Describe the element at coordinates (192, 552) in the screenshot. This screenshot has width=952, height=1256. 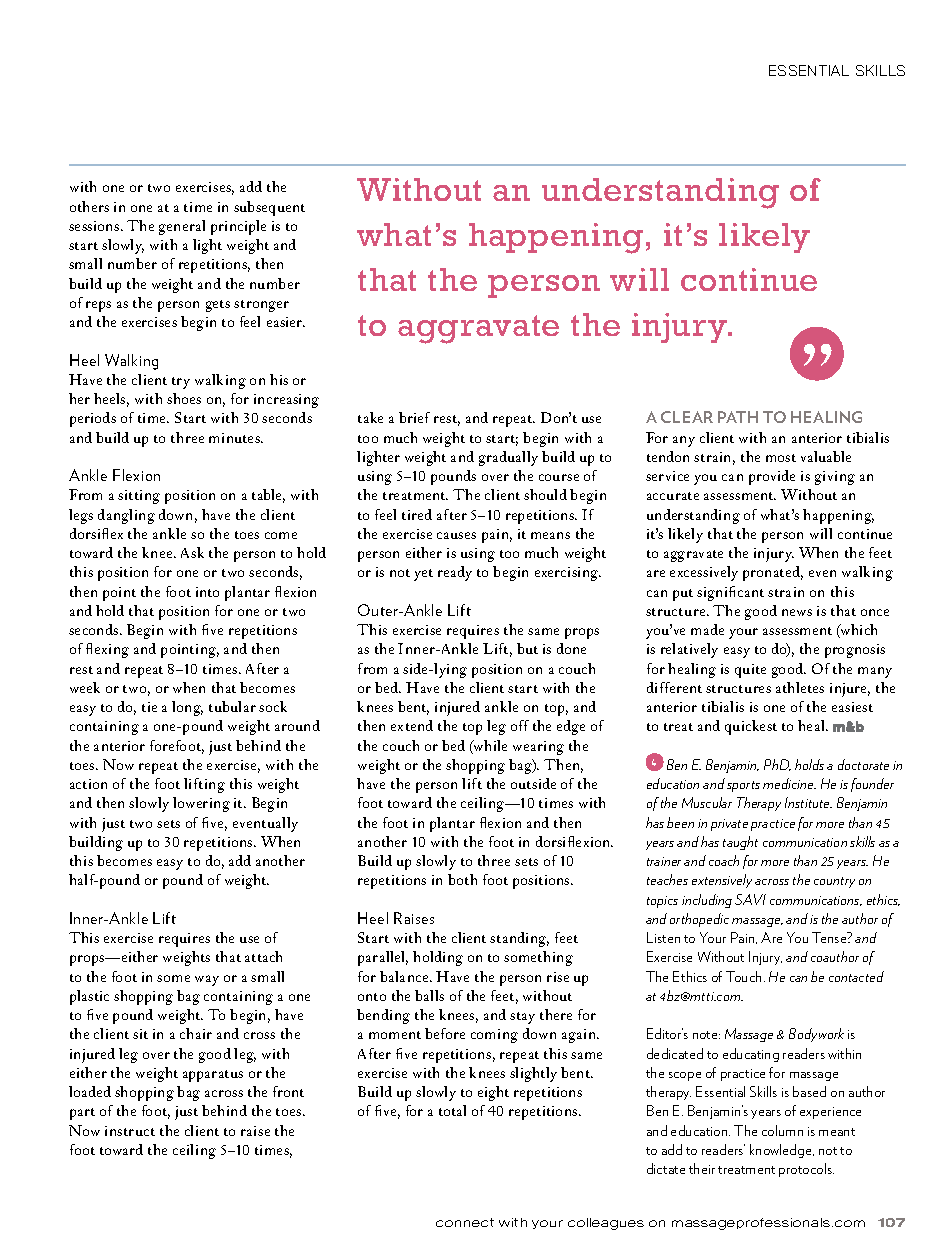
I see `Ask` at that location.
